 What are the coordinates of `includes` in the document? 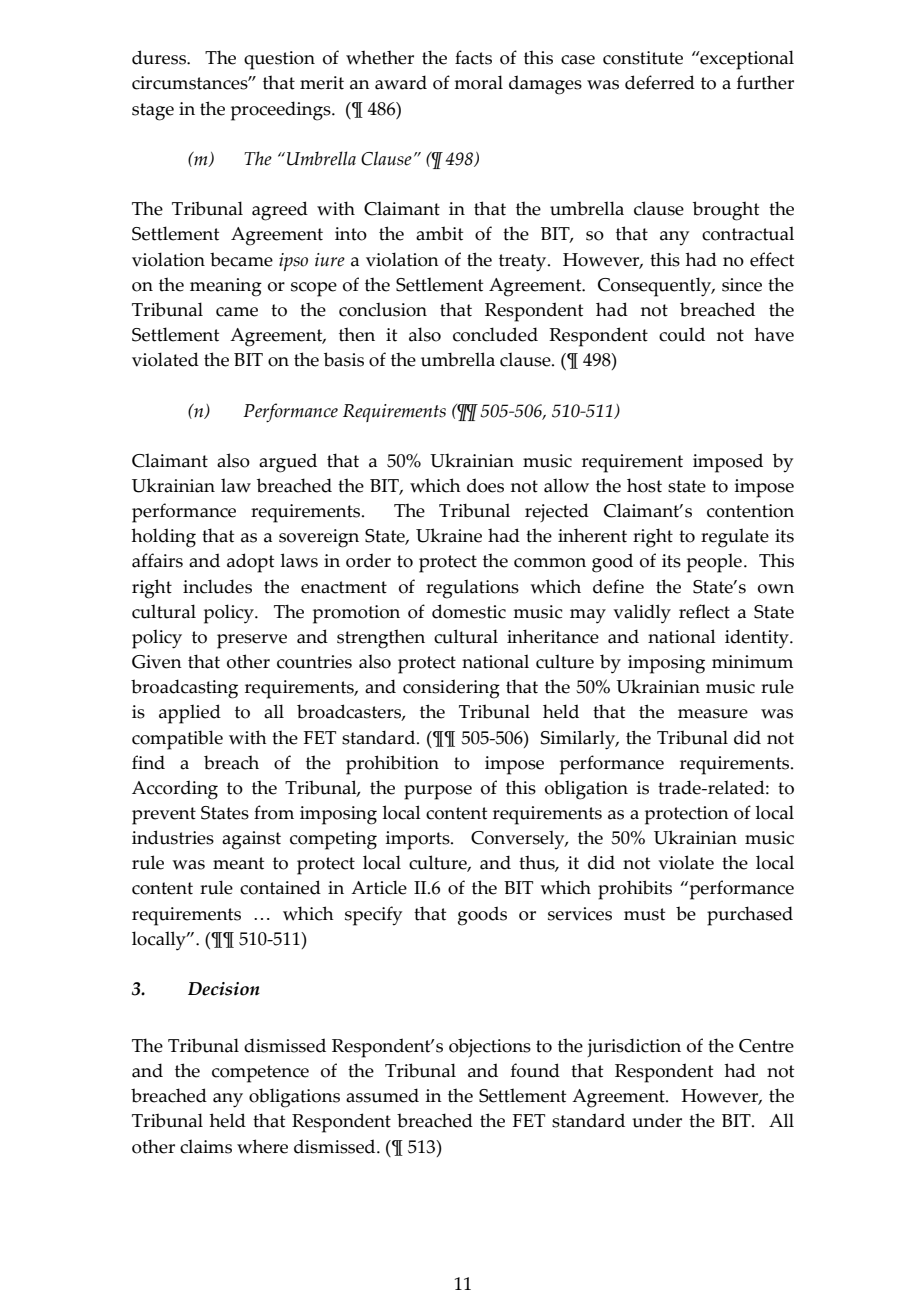 It's located at (217, 586).
